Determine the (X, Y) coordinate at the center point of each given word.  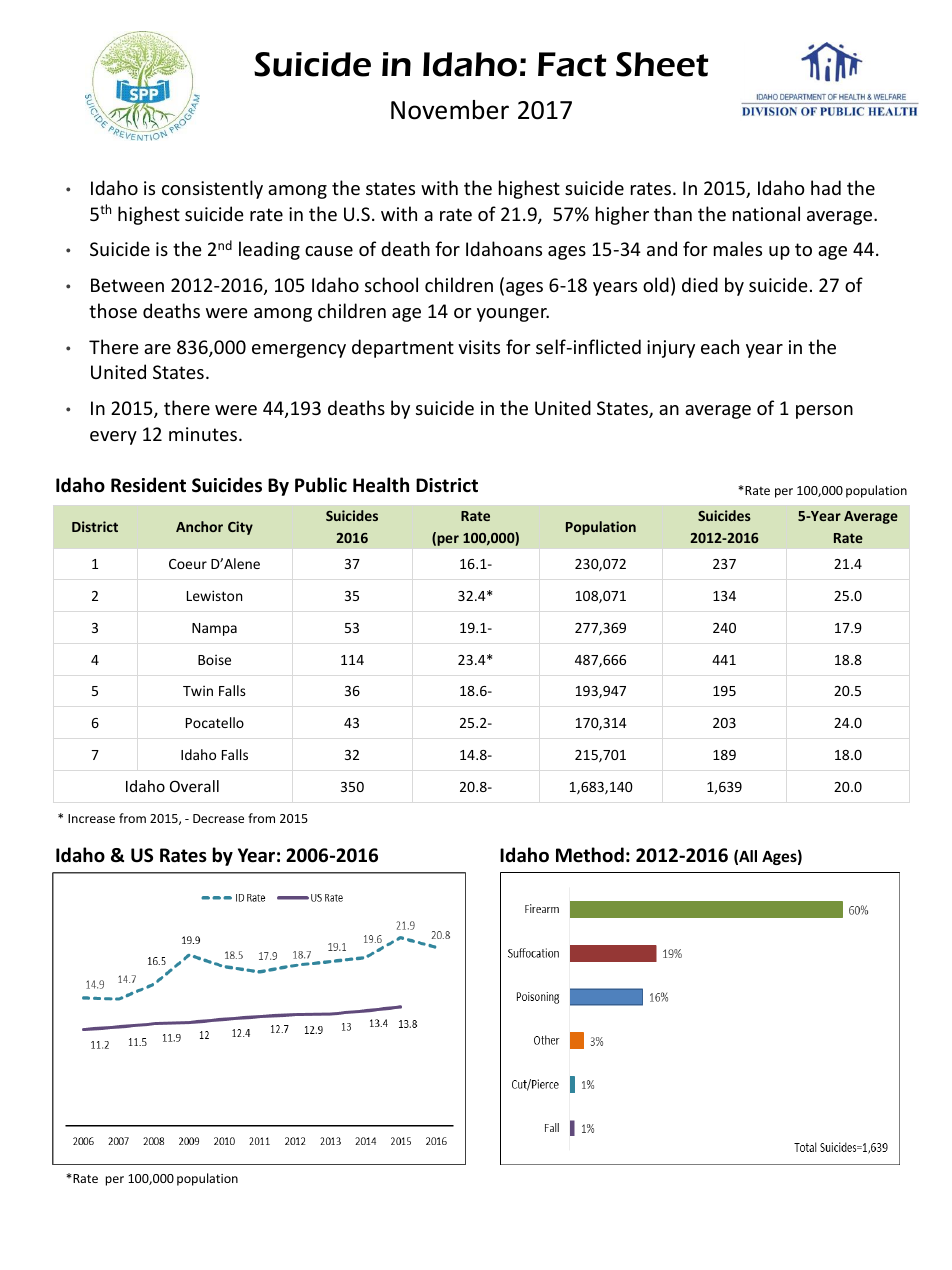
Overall (194, 786)
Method (590, 855)
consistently (212, 189)
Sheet (662, 64)
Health (381, 485)
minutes (204, 434)
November (450, 110)
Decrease (218, 818)
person (824, 412)
